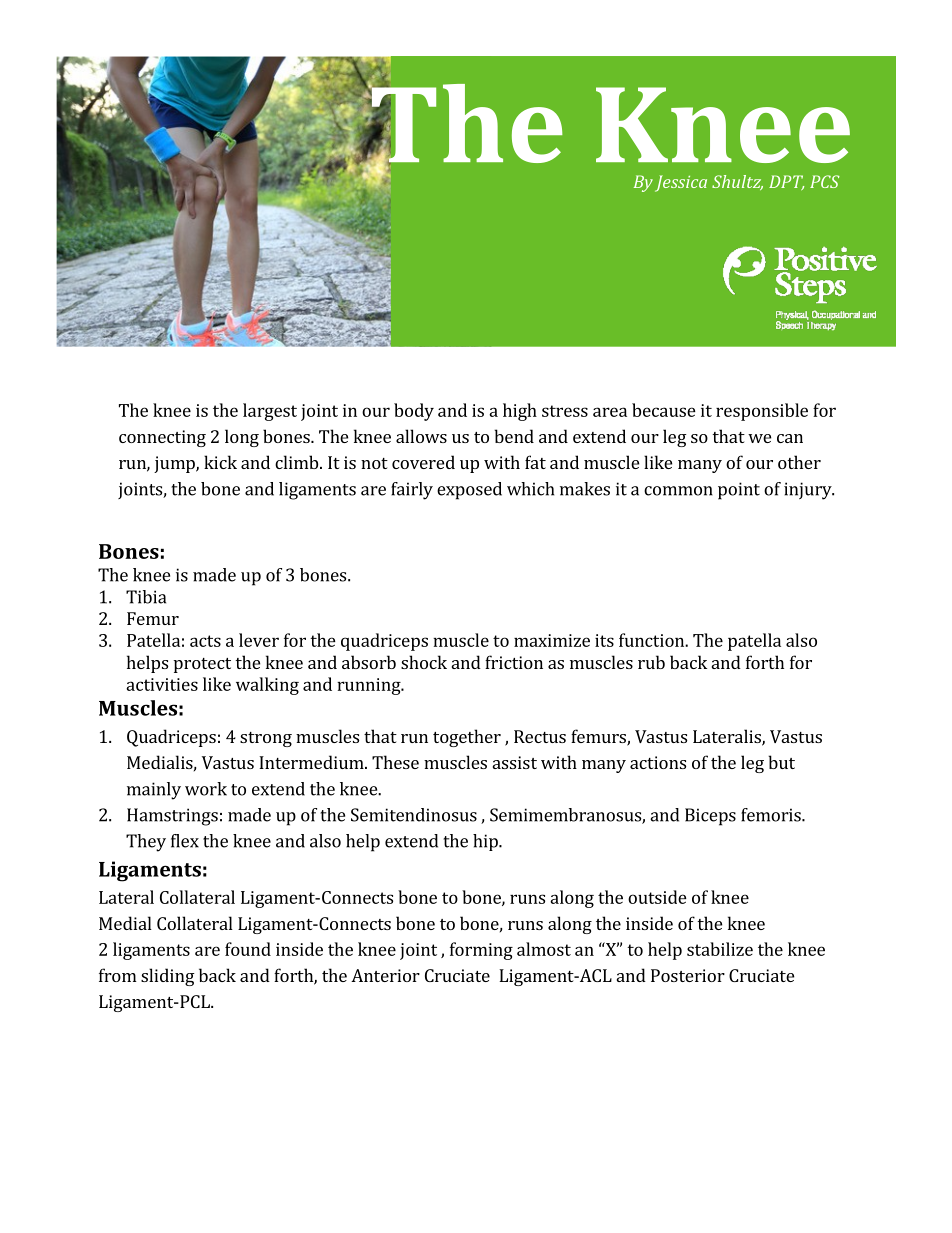 This screenshot has width=952, height=1233. Describe the element at coordinates (423, 462) in the screenshot. I see `covered` at that location.
